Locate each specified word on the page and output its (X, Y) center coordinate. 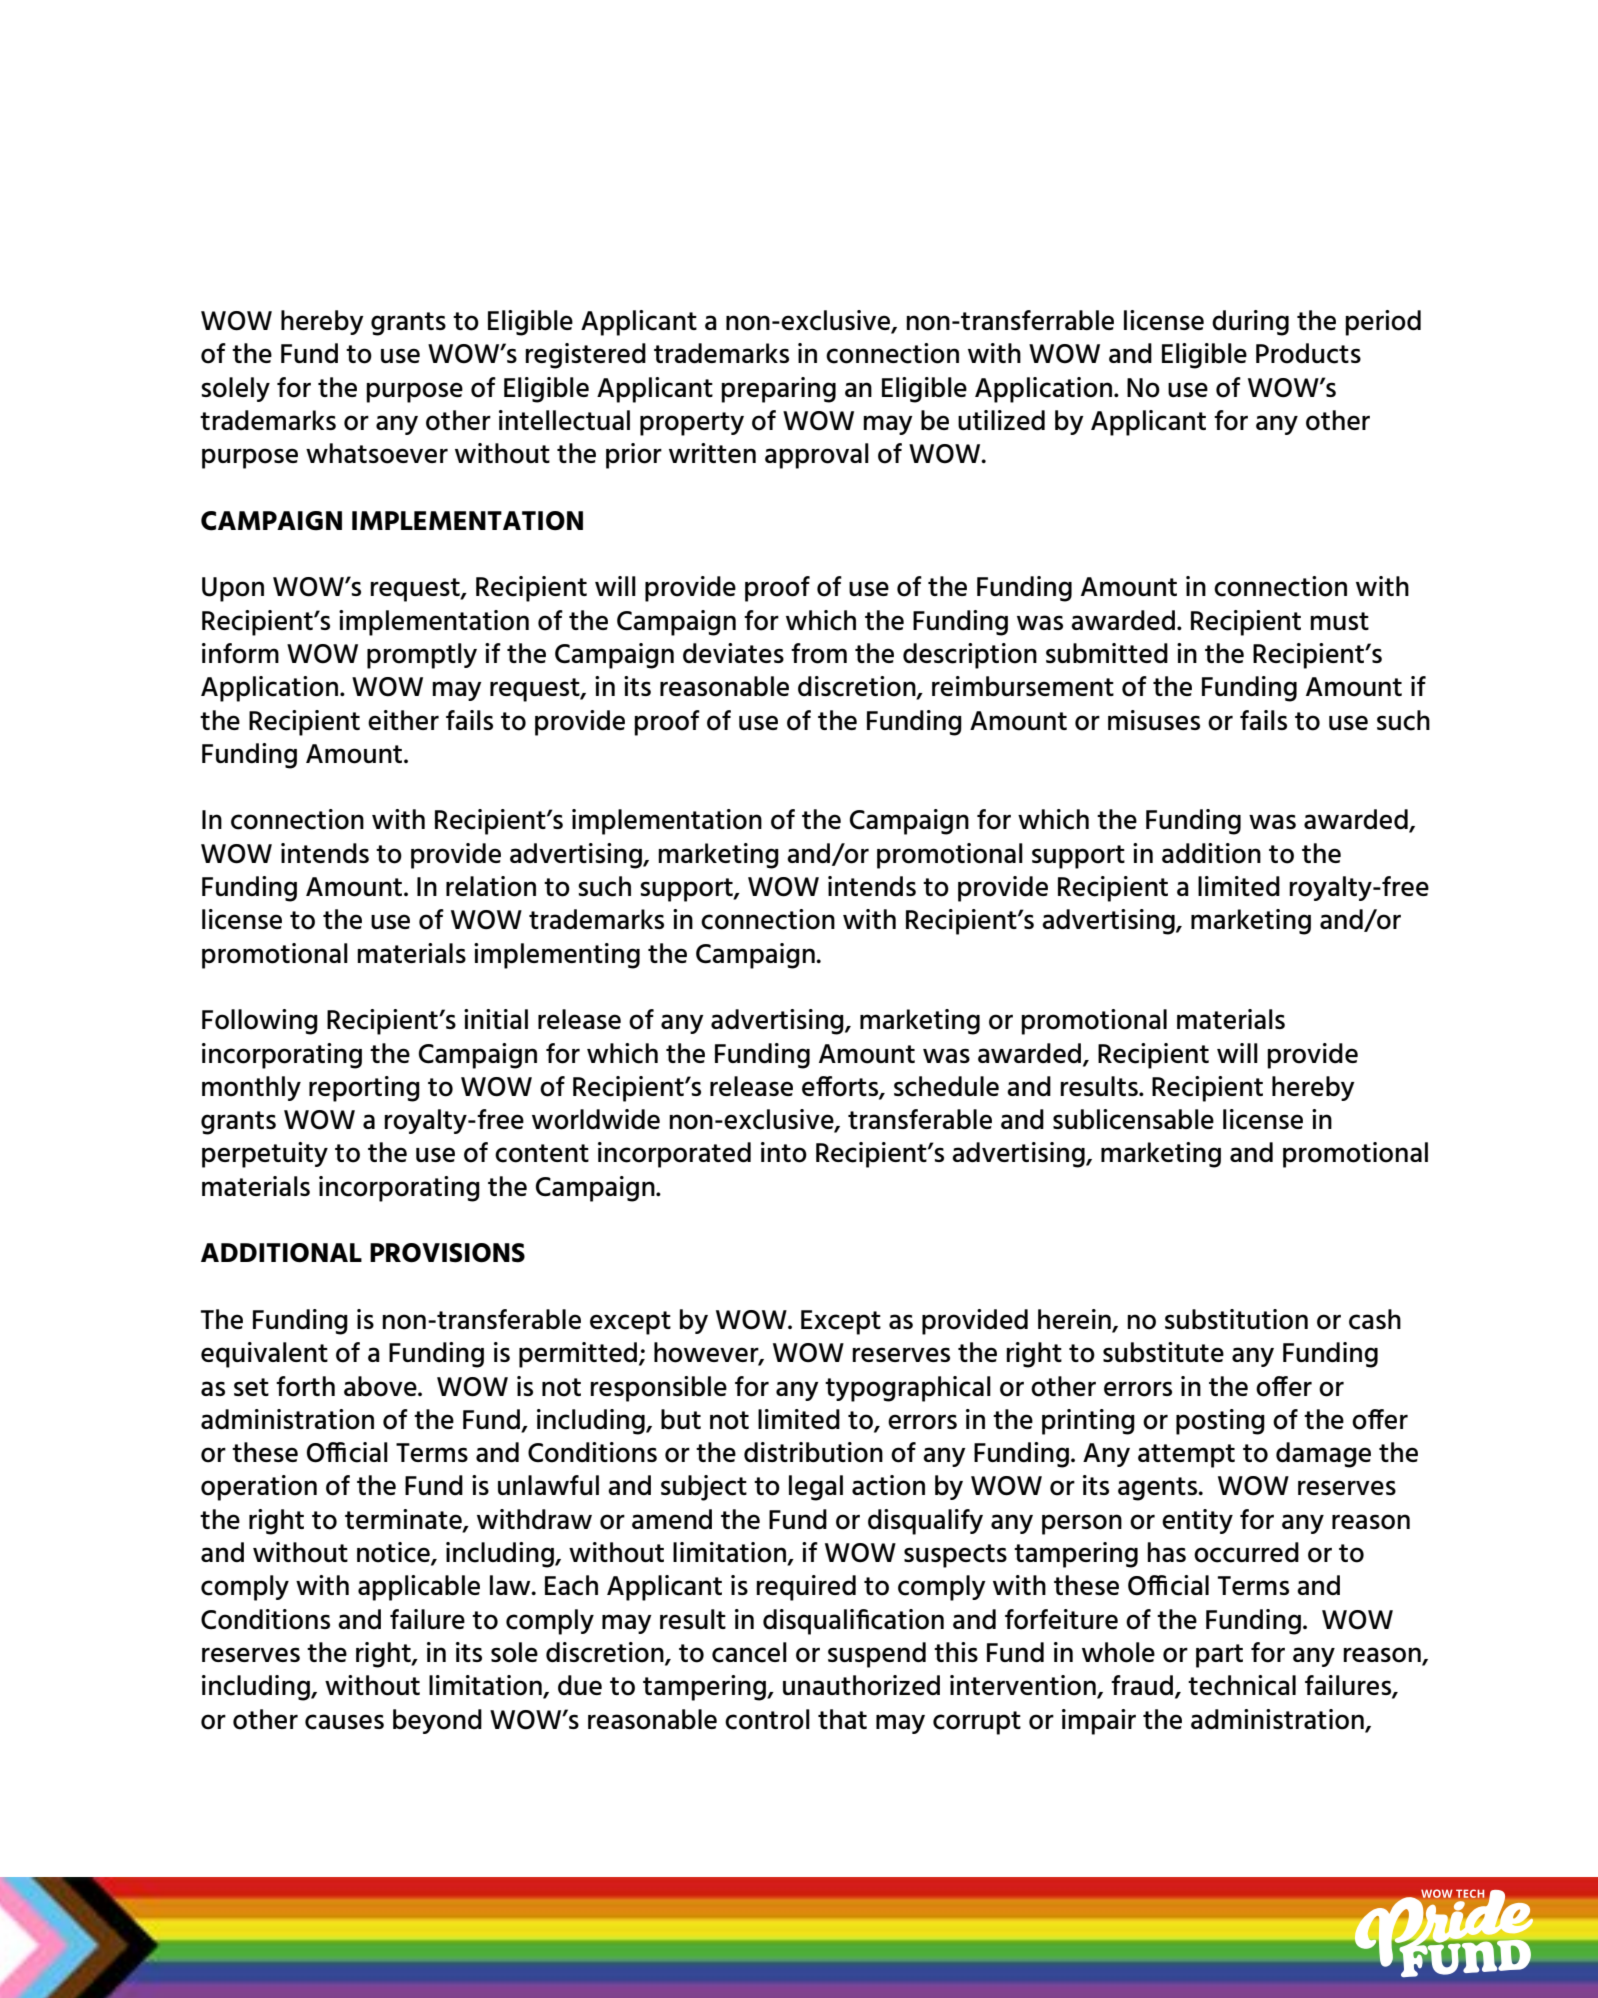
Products (1308, 353)
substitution (1236, 1319)
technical (1242, 1685)
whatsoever (377, 453)
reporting (364, 1089)
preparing (778, 390)
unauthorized (861, 1685)
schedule (946, 1086)
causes (344, 1722)
